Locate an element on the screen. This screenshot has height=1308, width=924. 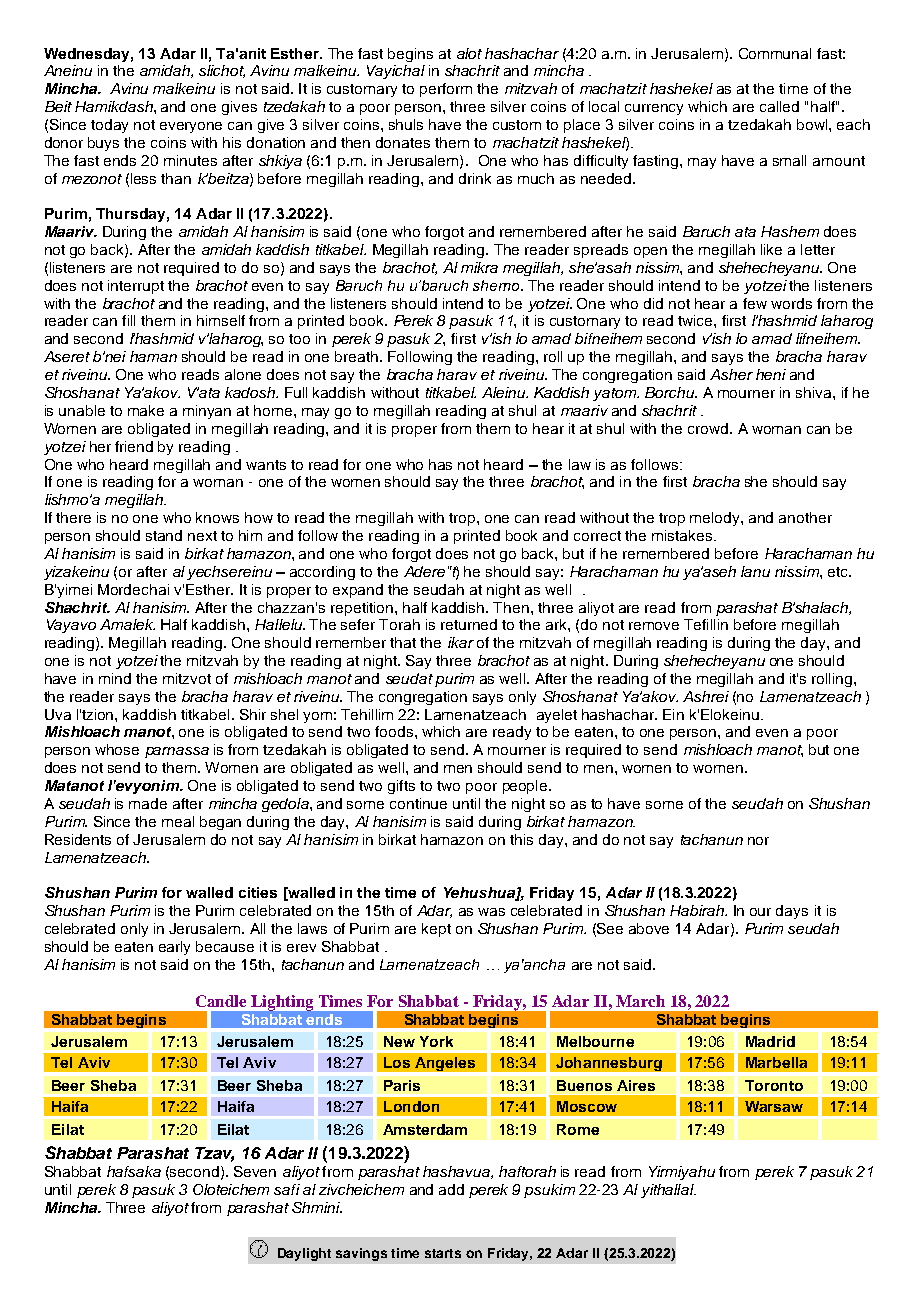
Daylight is located at coordinates (304, 1254).
